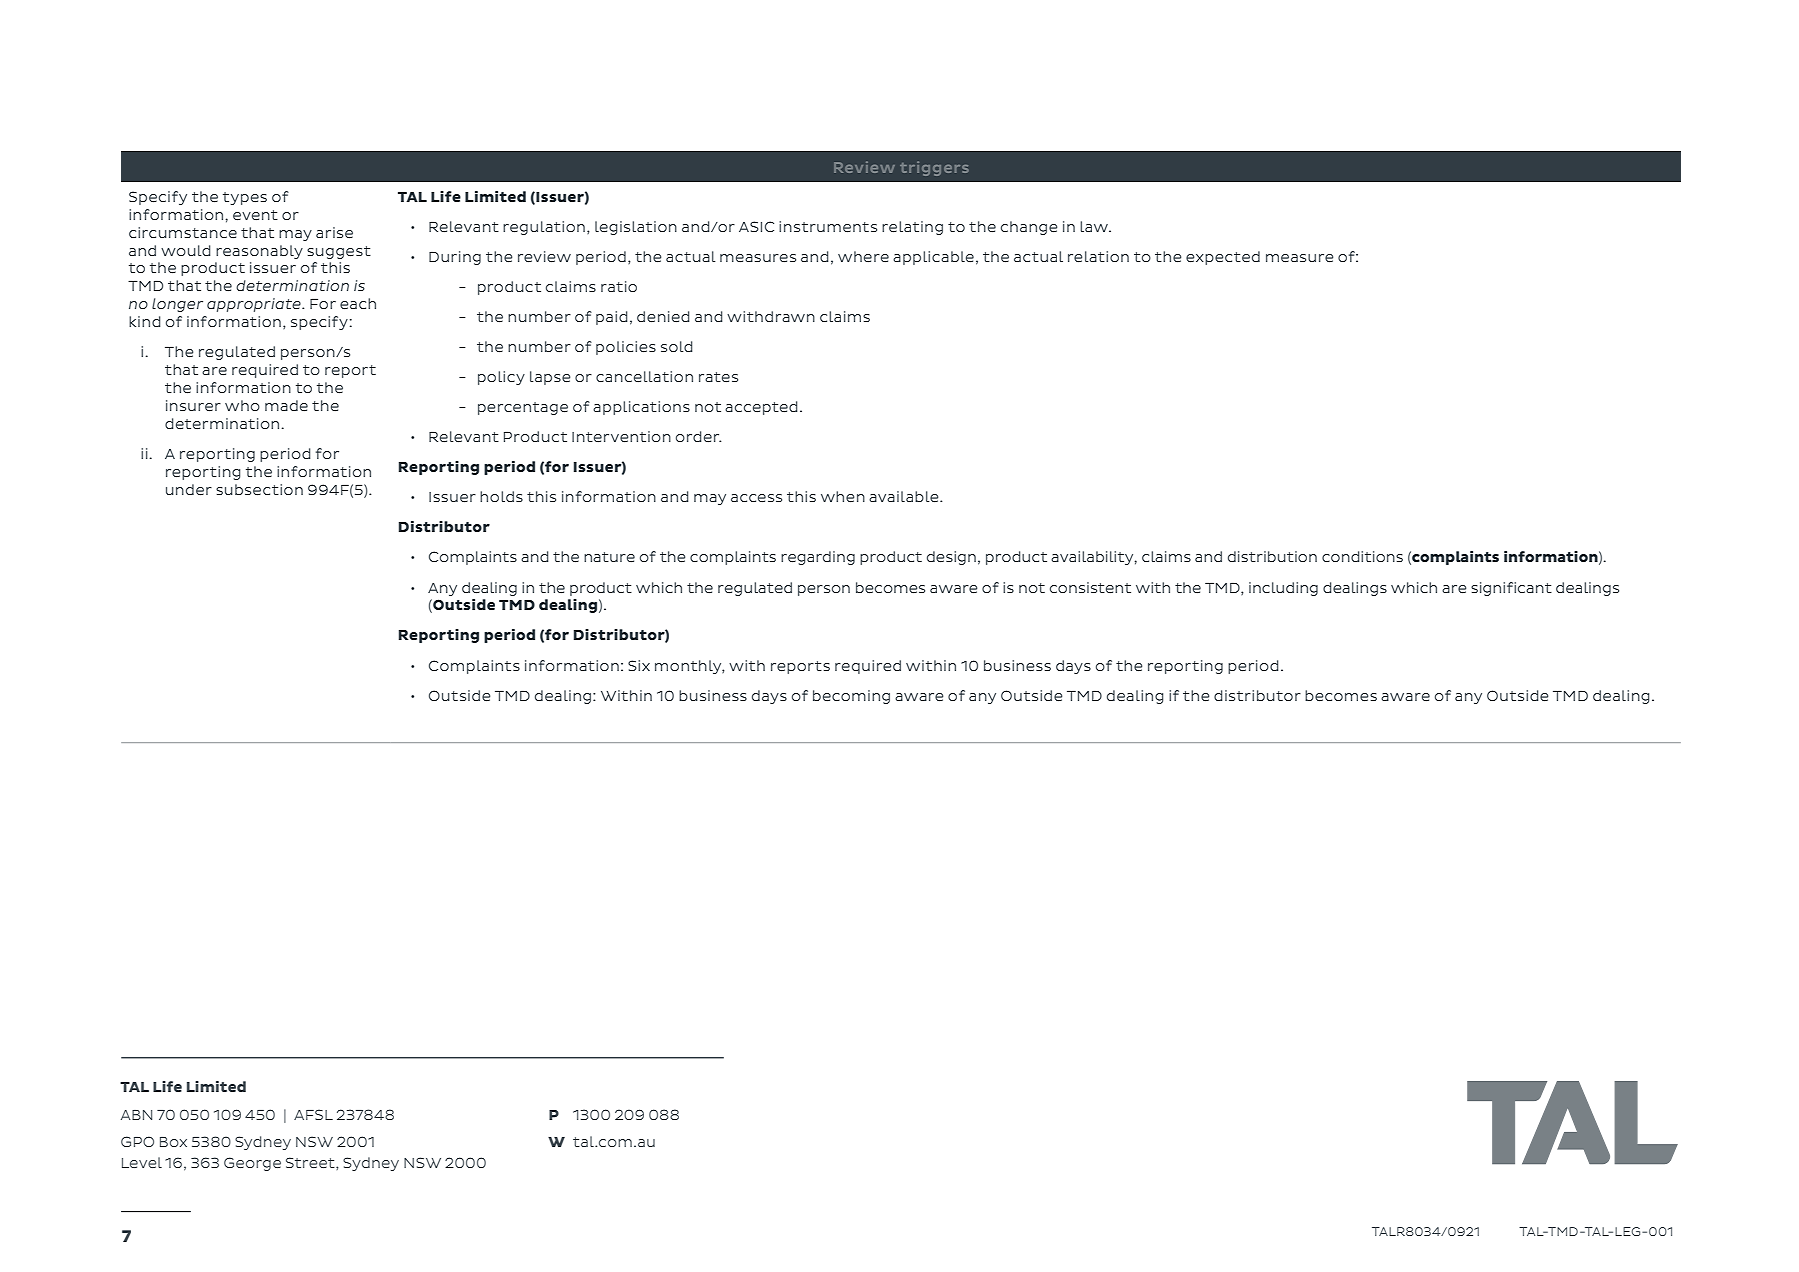  I want to click on instruments, so click(828, 226).
